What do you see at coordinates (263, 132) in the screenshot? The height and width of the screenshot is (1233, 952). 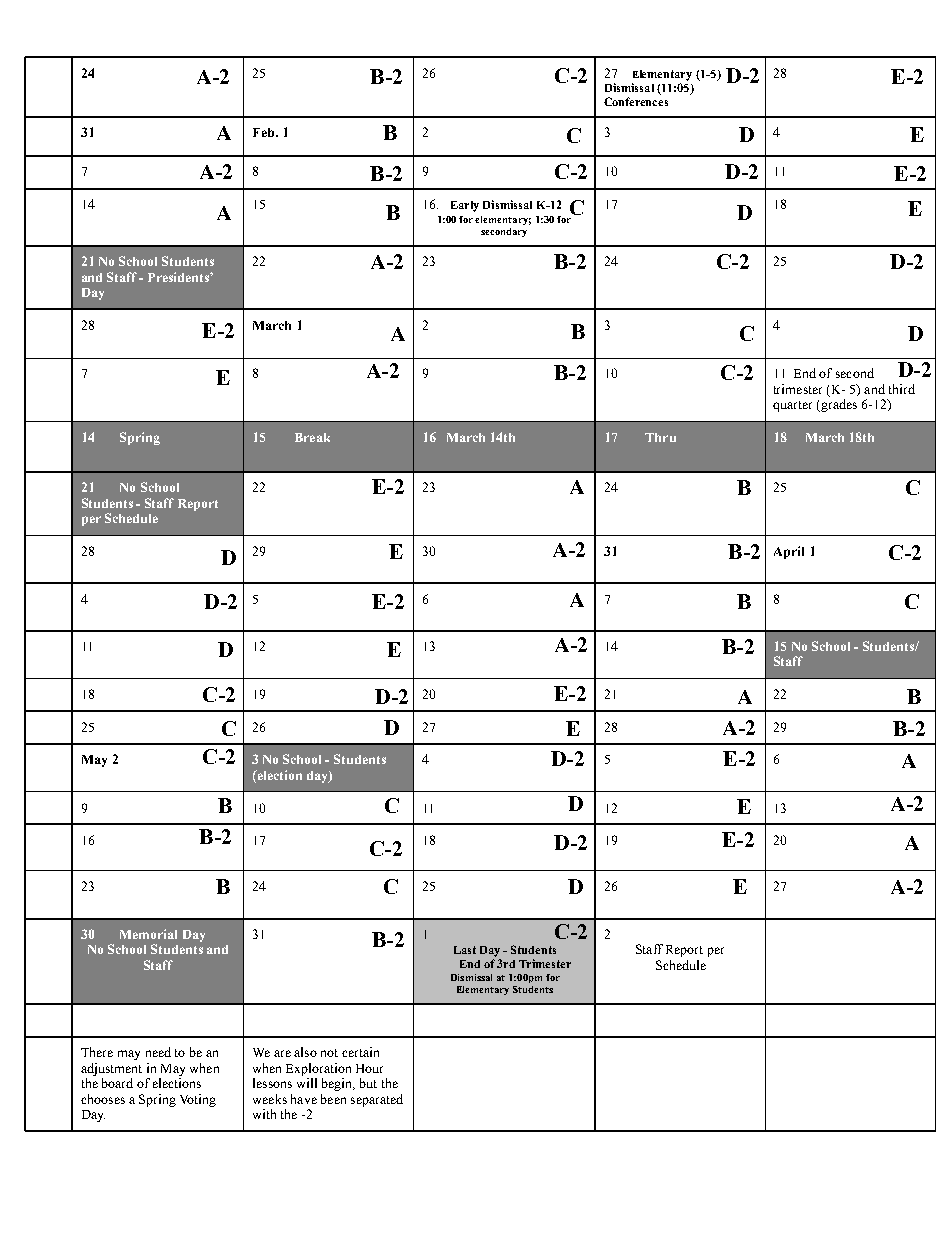 I see `Feb` at bounding box center [263, 132].
